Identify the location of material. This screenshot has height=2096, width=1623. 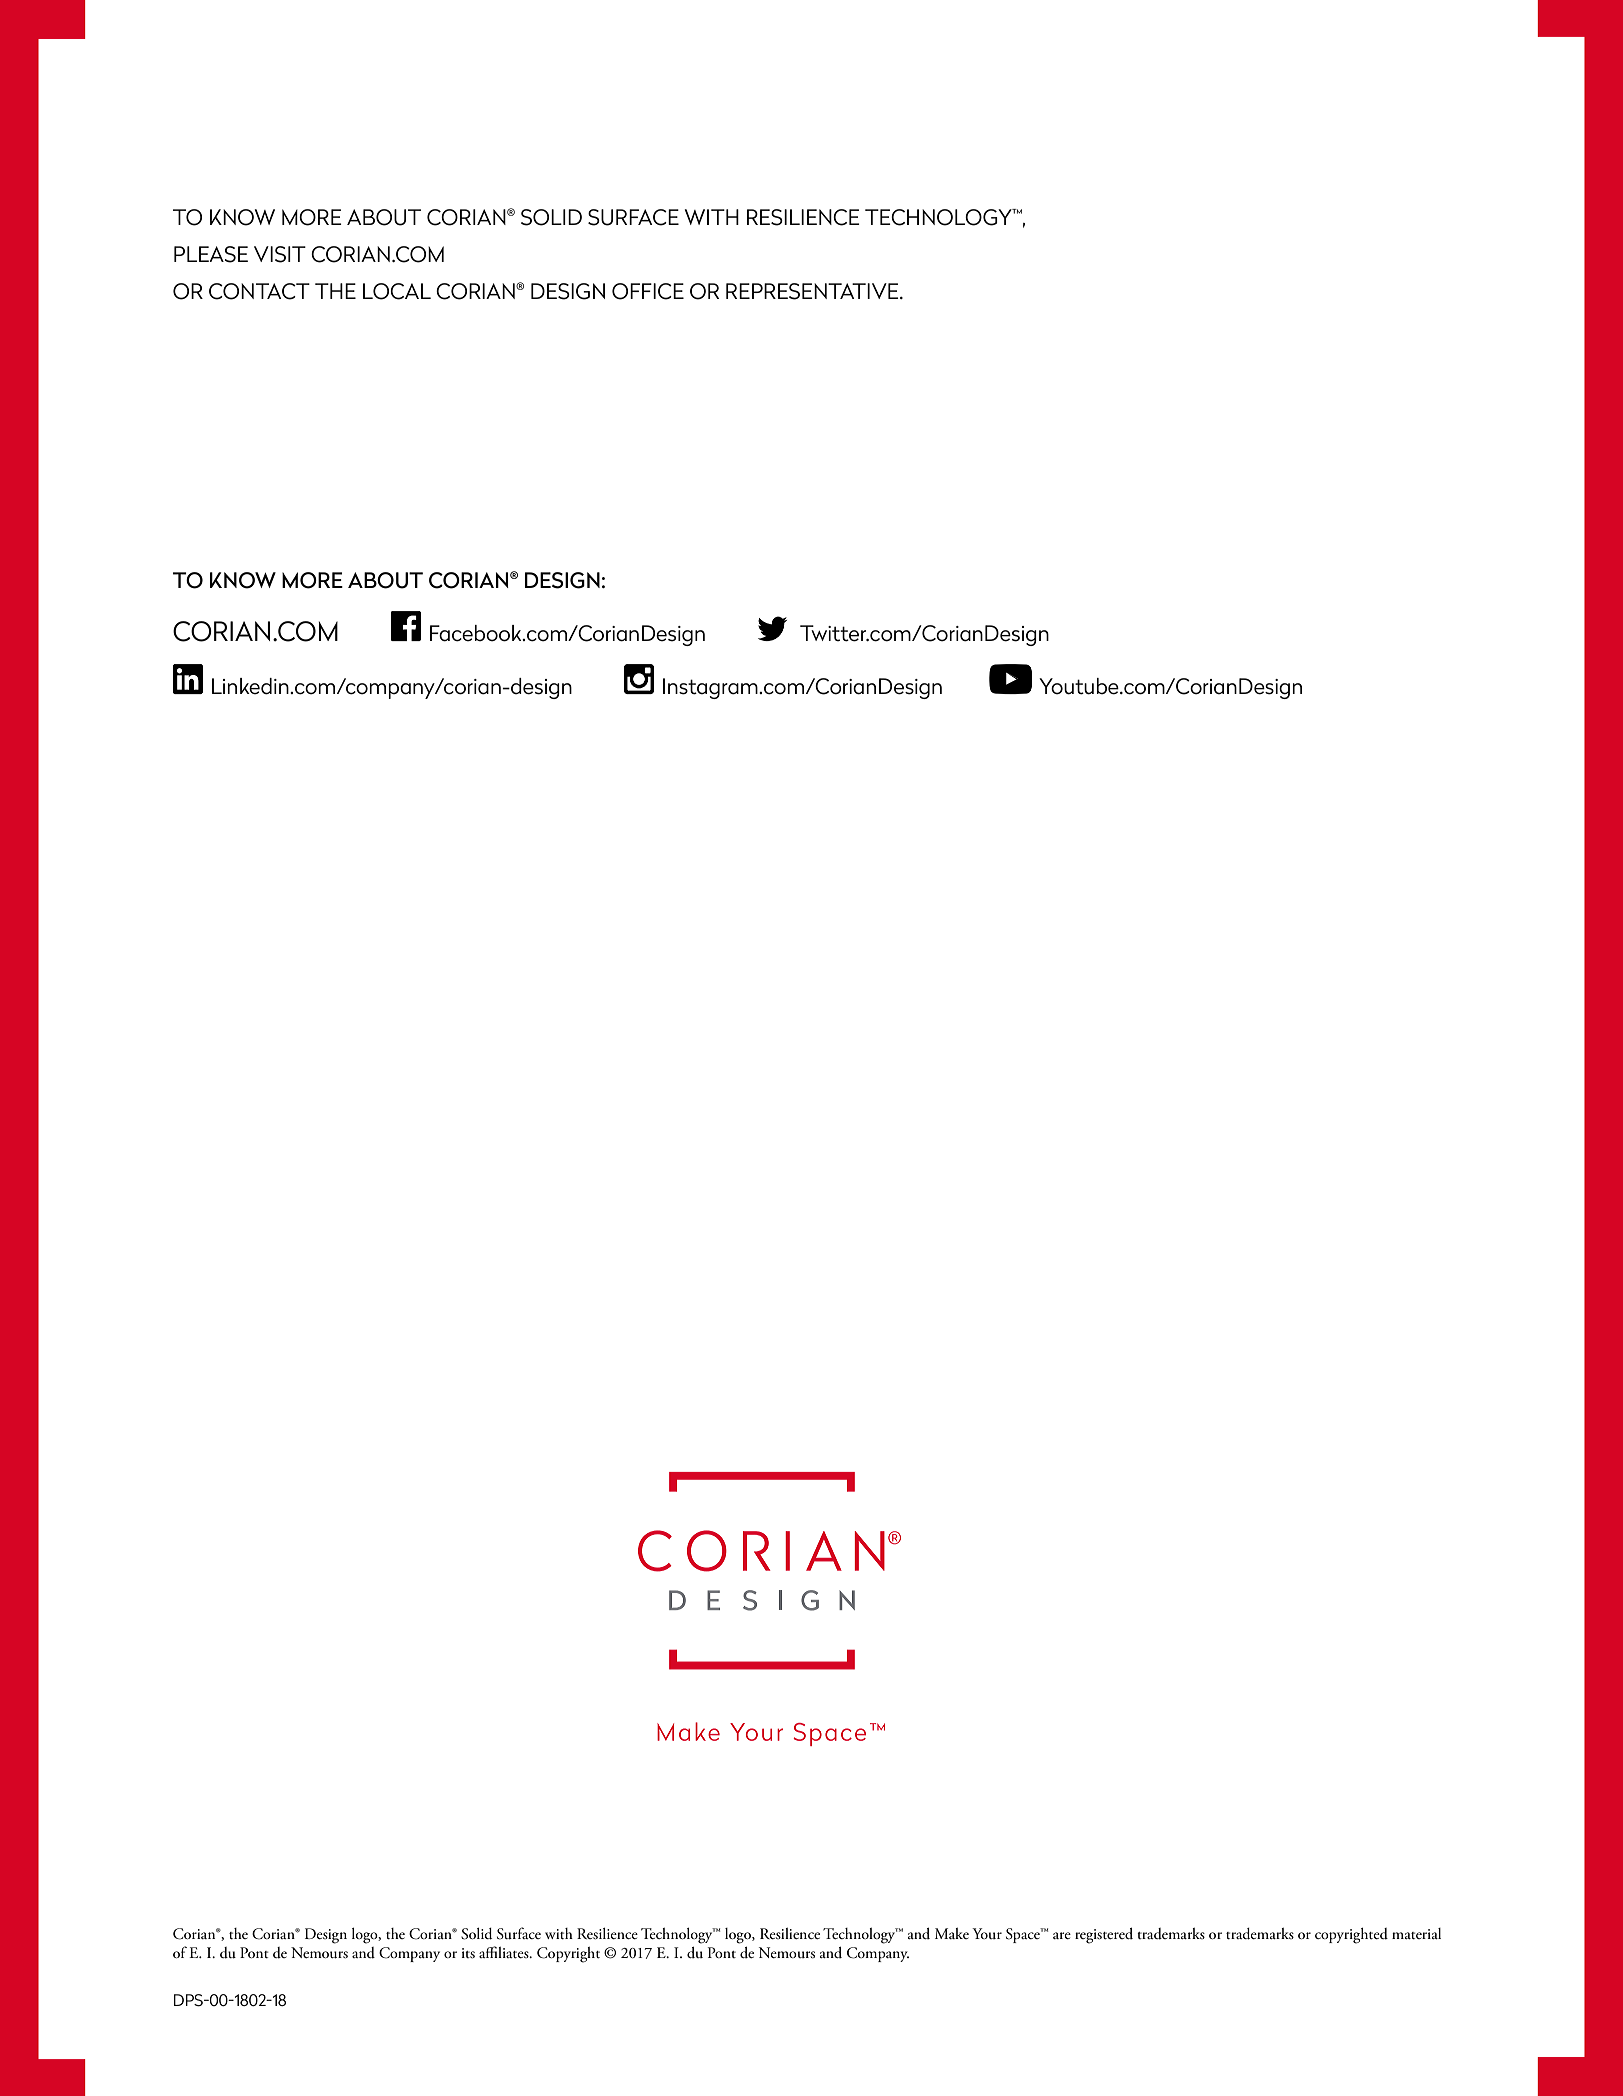
(1416, 1934).
